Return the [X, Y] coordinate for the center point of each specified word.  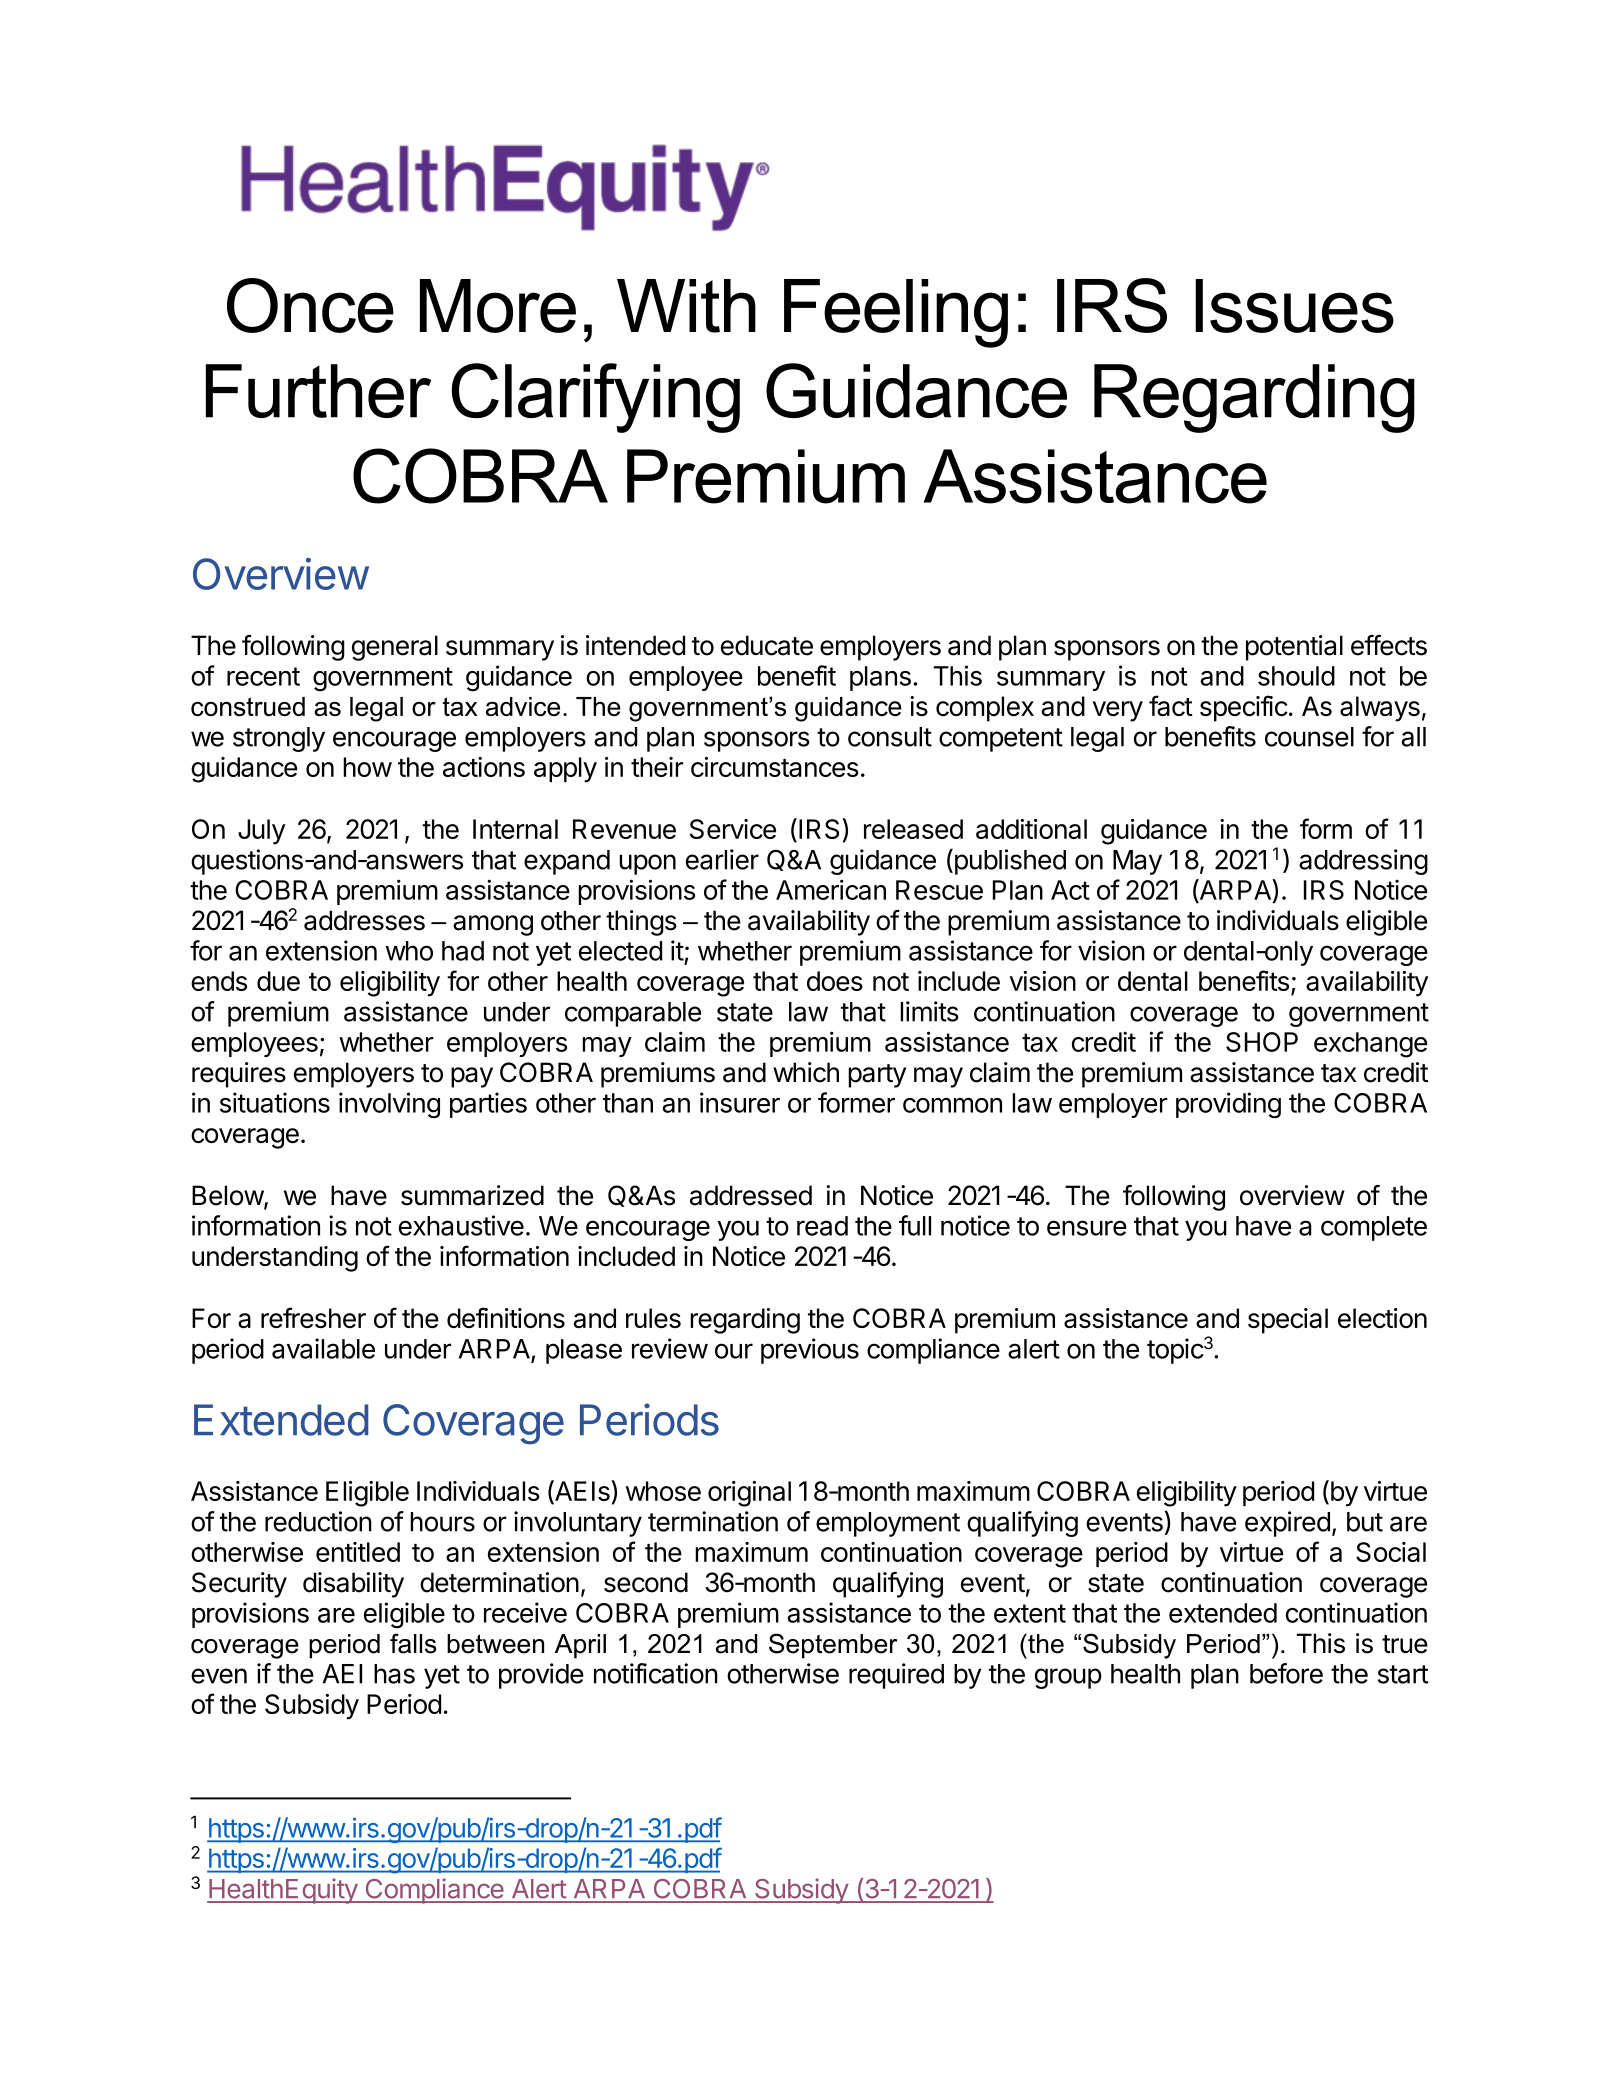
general [395, 648]
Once [310, 305]
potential [1294, 648]
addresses [364, 920]
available [323, 1348]
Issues [1294, 306]
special [1288, 1321]
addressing [1363, 862]
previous [810, 1351]
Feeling [896, 313]
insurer [740, 1102]
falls [413, 1643]
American [831, 889]
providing [1228, 1105]
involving [389, 1105]
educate [767, 645]
